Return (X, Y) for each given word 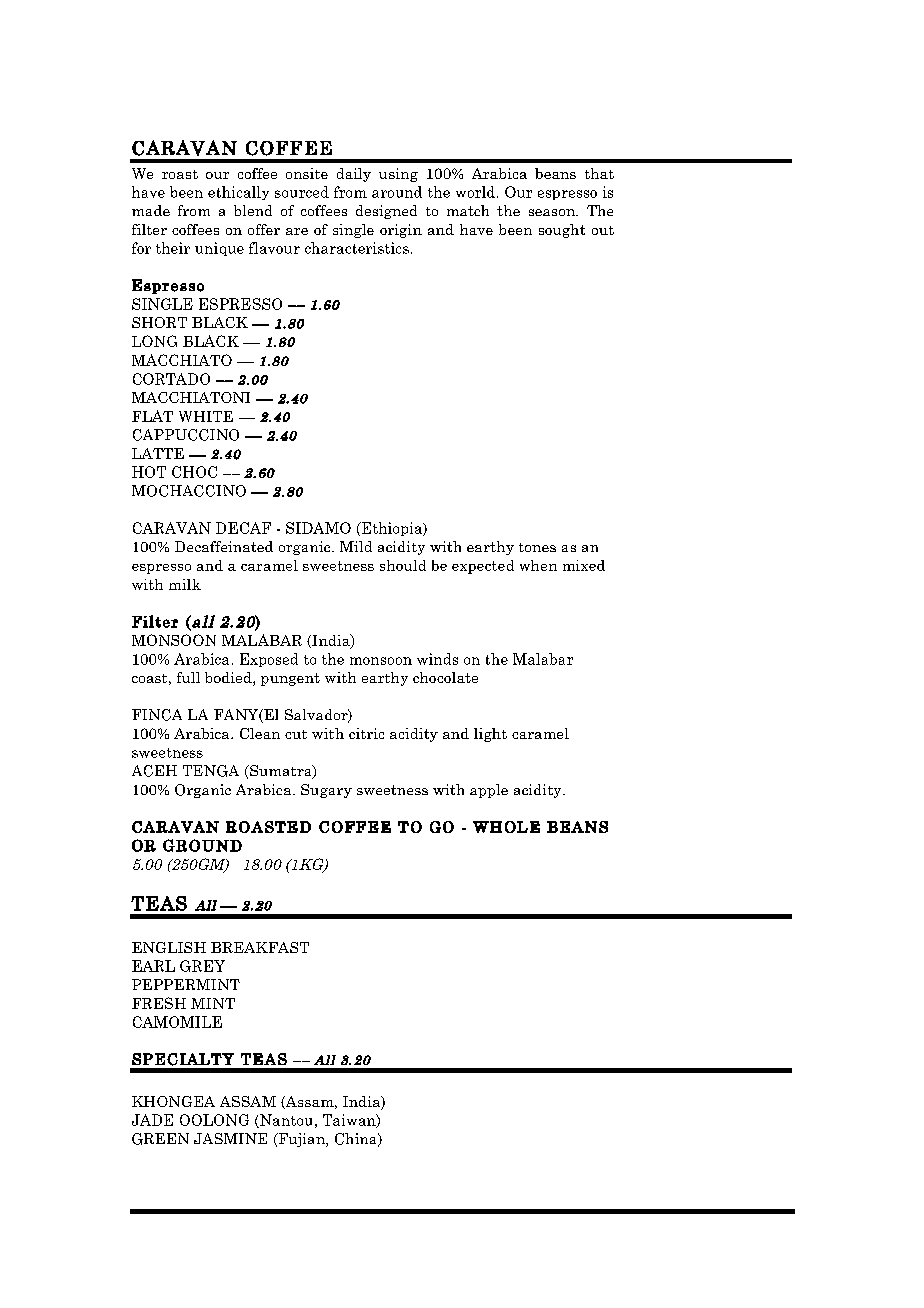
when (538, 565)
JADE (152, 1120)
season (553, 212)
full (188, 677)
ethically (238, 193)
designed (386, 212)
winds (437, 659)
